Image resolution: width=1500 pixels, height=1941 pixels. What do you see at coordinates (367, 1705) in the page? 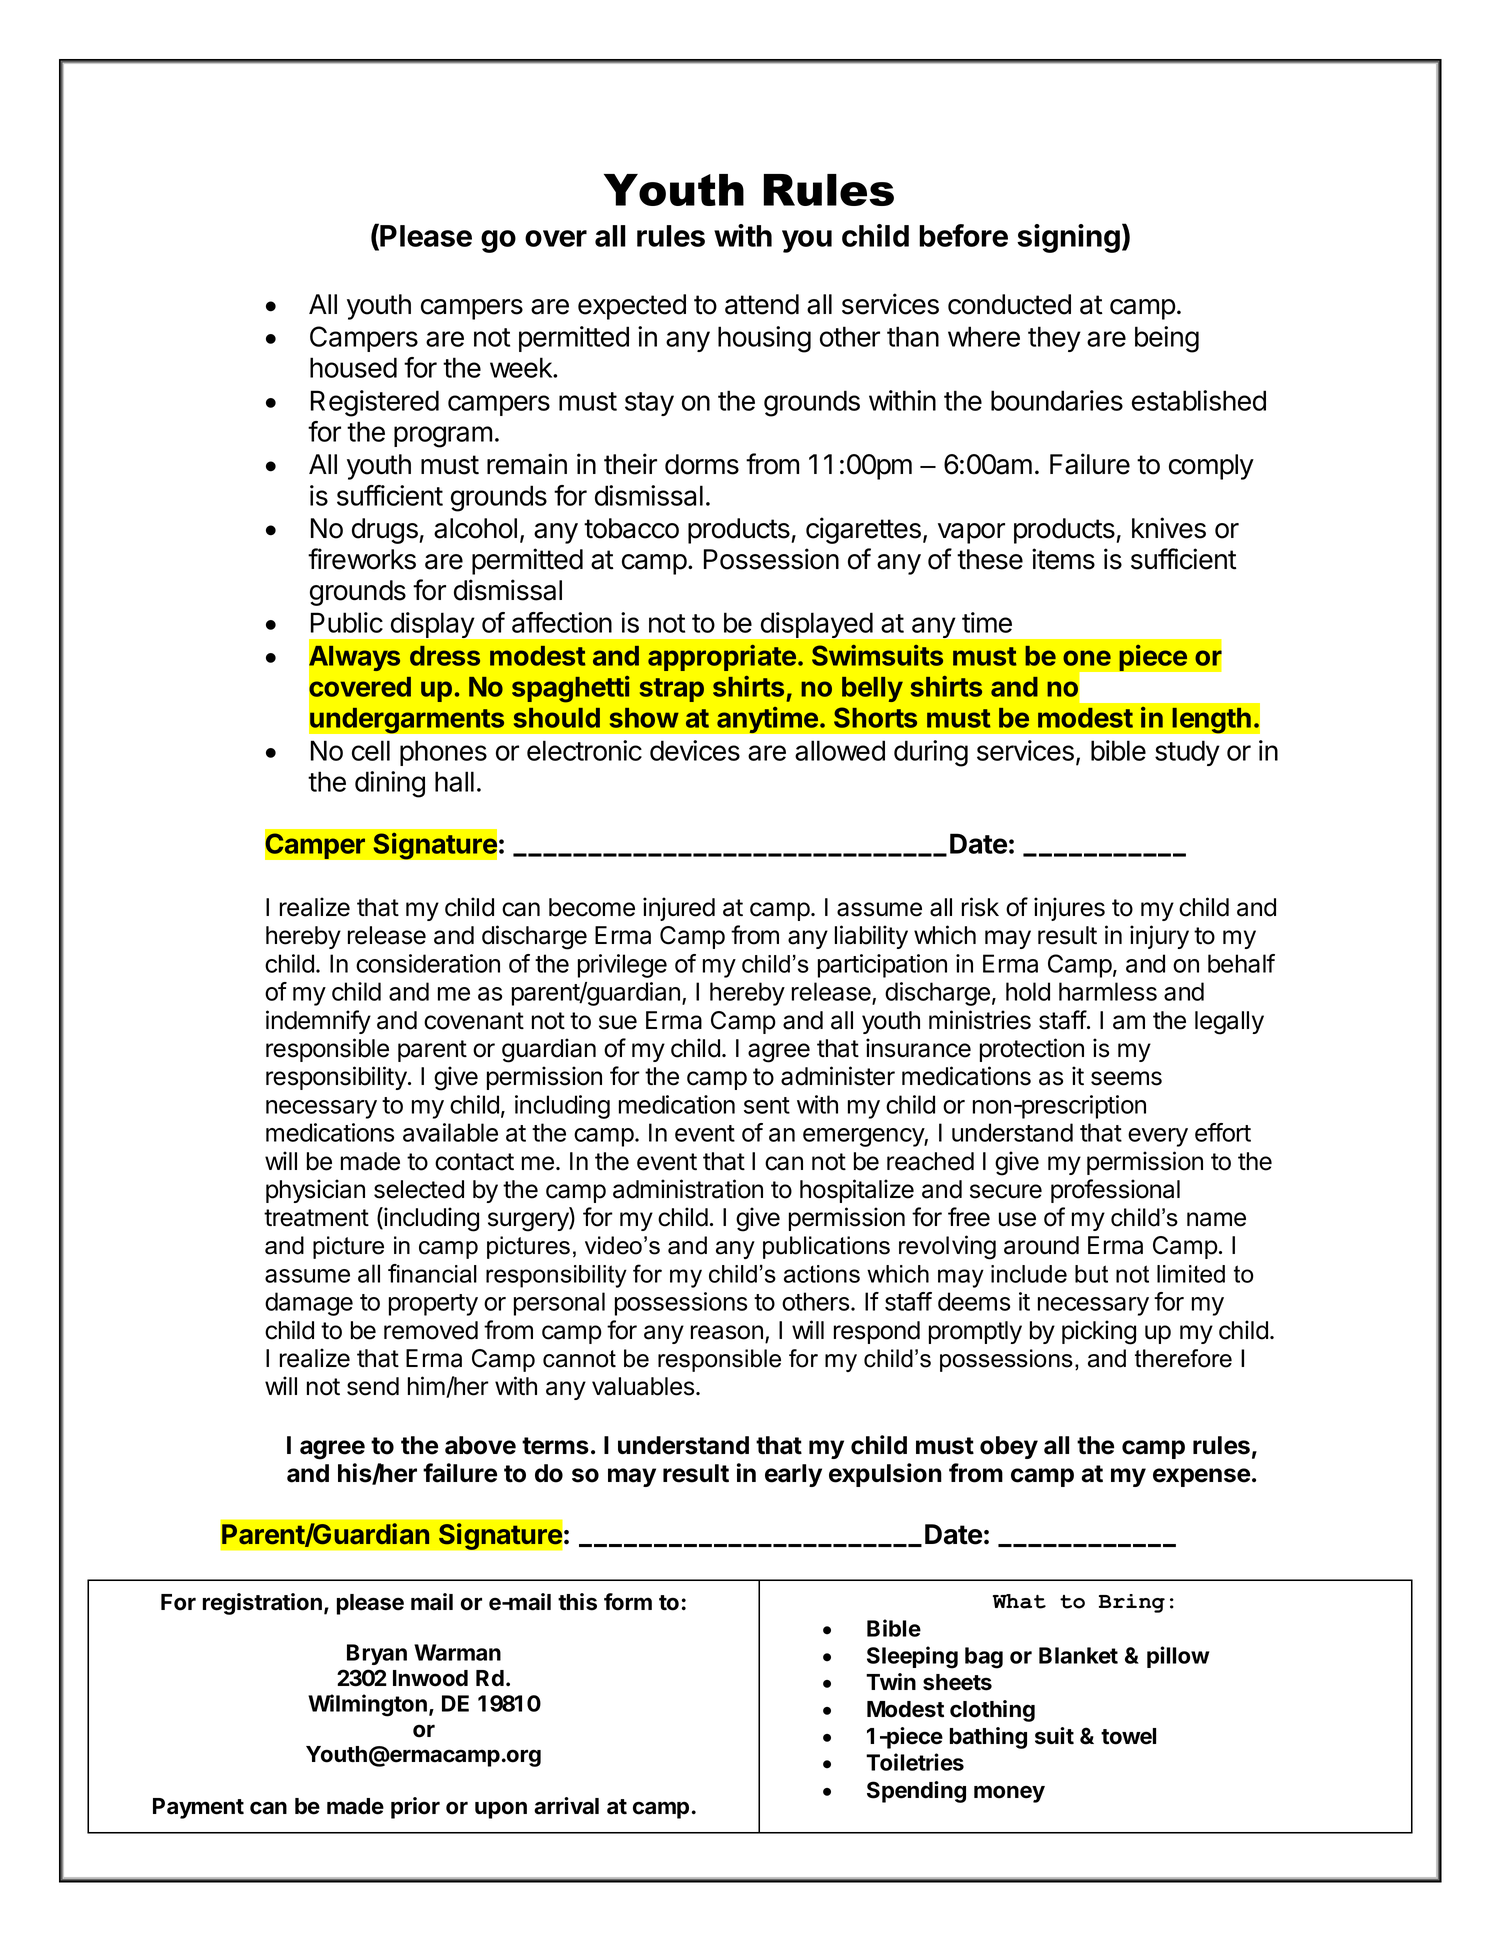
I see `Wilmington` at bounding box center [367, 1705].
